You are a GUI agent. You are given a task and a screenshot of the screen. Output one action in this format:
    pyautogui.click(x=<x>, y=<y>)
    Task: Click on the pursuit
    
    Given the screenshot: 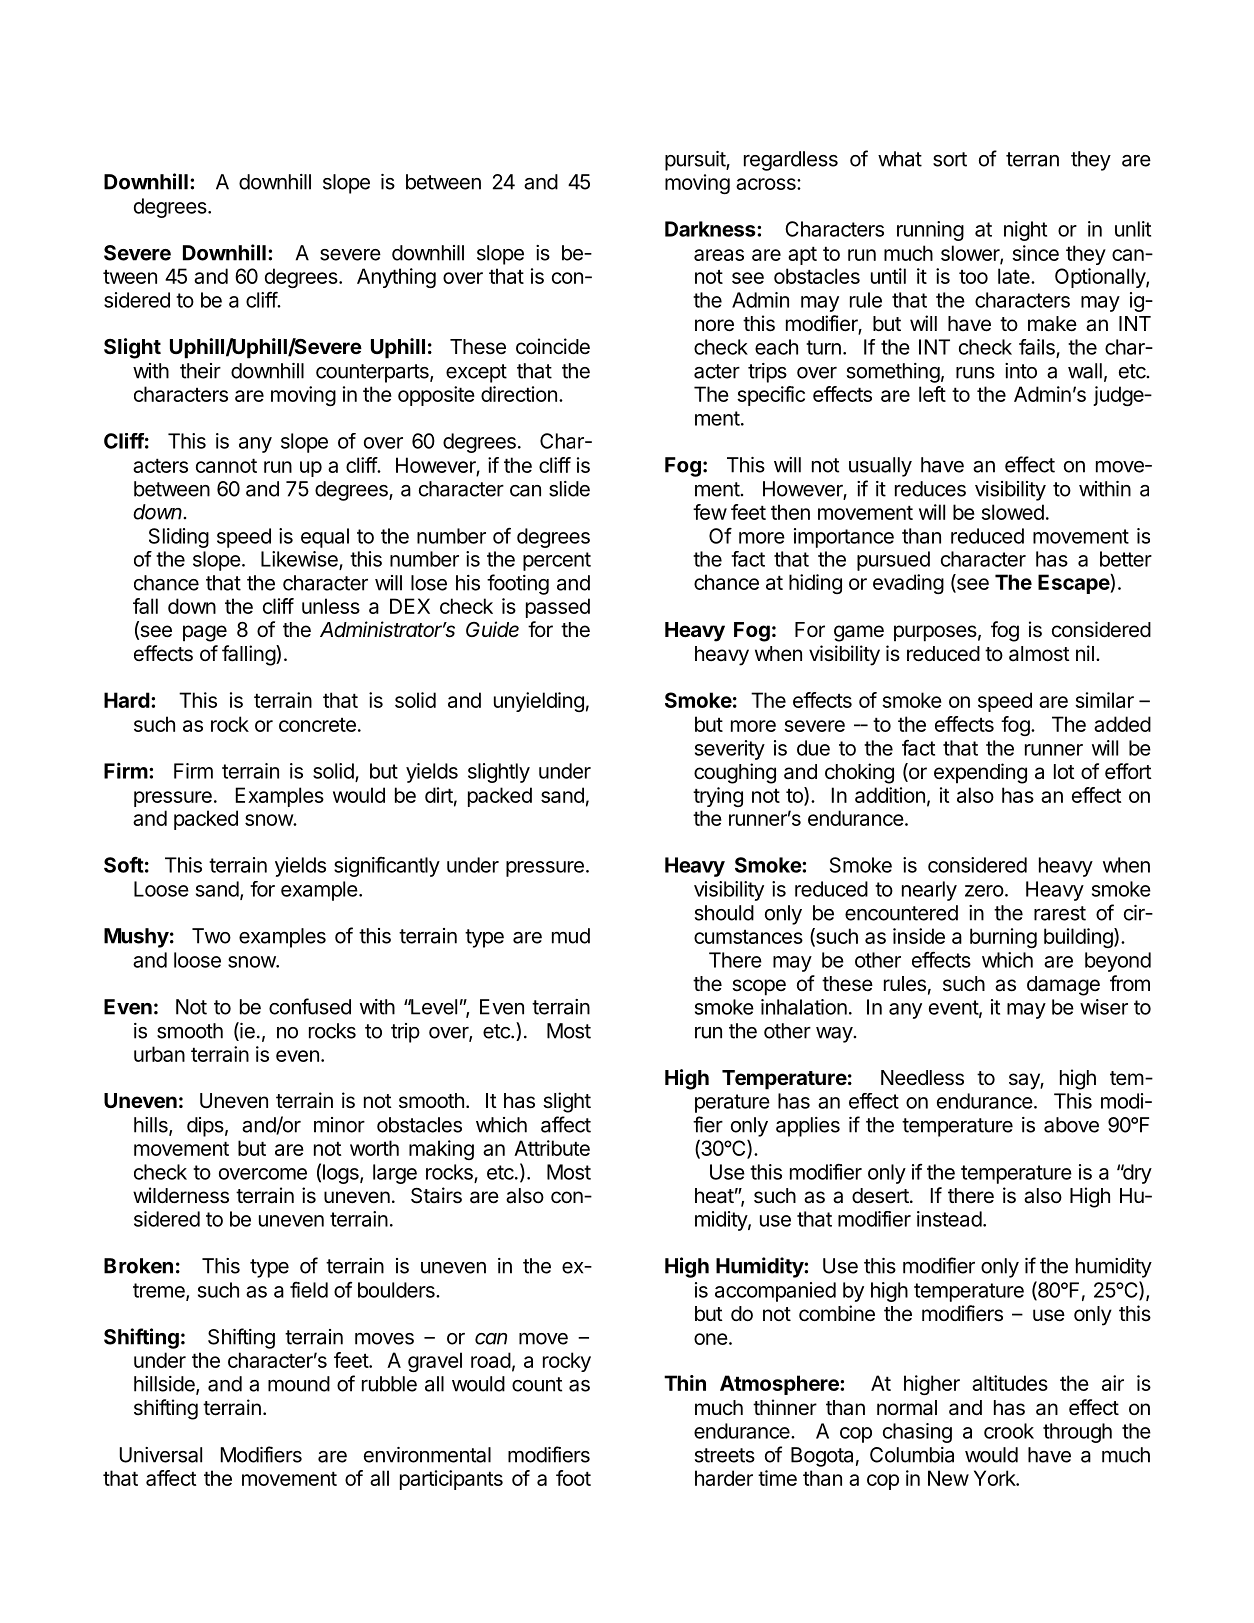 What is the action you would take?
    pyautogui.click(x=696, y=161)
